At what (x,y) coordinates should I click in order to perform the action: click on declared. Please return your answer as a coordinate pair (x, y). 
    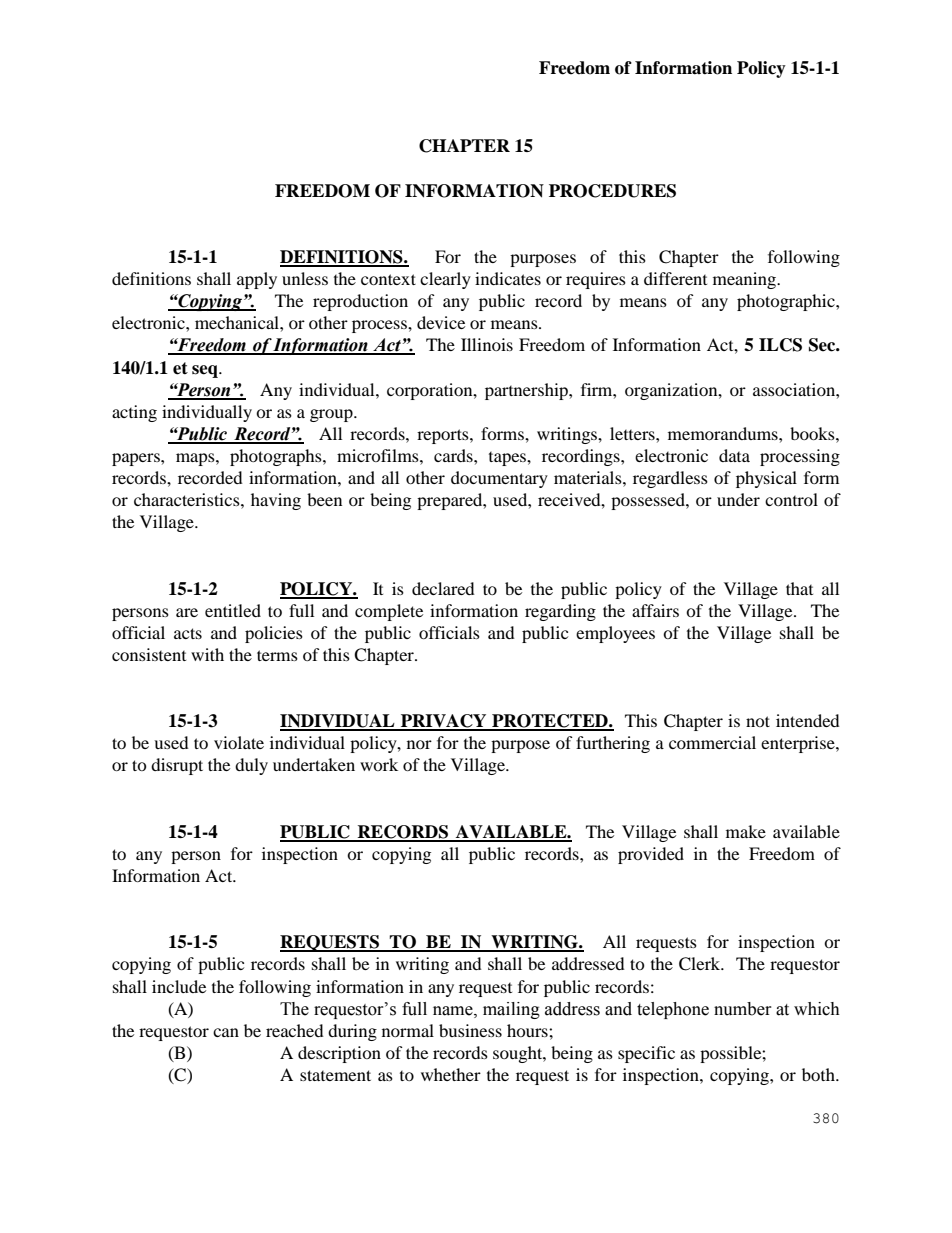
    Looking at the image, I should click on (443, 588).
